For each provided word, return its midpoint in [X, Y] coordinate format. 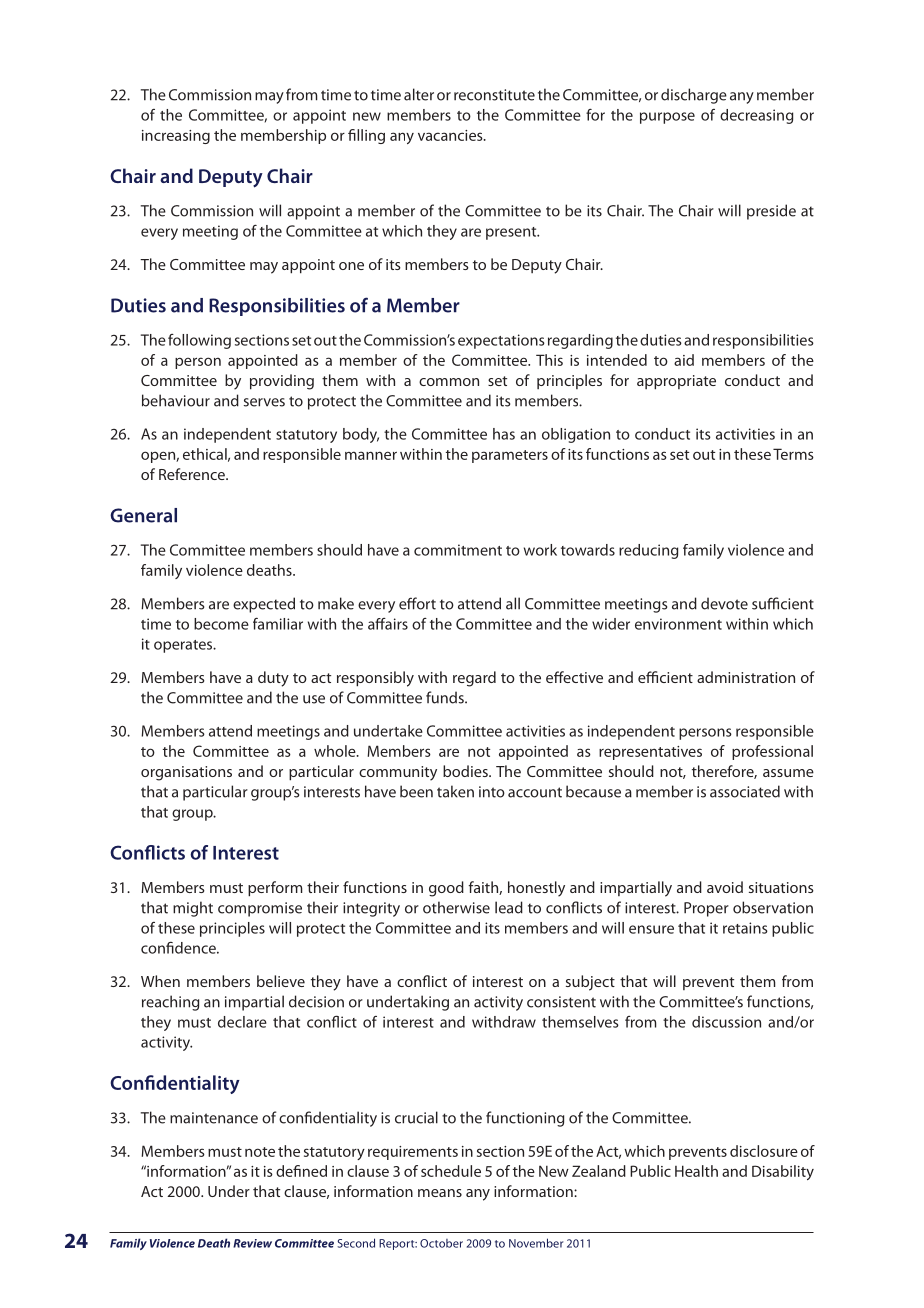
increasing [176, 137]
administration [746, 677]
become [221, 624]
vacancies [451, 135]
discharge [694, 96]
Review [252, 1243]
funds [446, 697]
